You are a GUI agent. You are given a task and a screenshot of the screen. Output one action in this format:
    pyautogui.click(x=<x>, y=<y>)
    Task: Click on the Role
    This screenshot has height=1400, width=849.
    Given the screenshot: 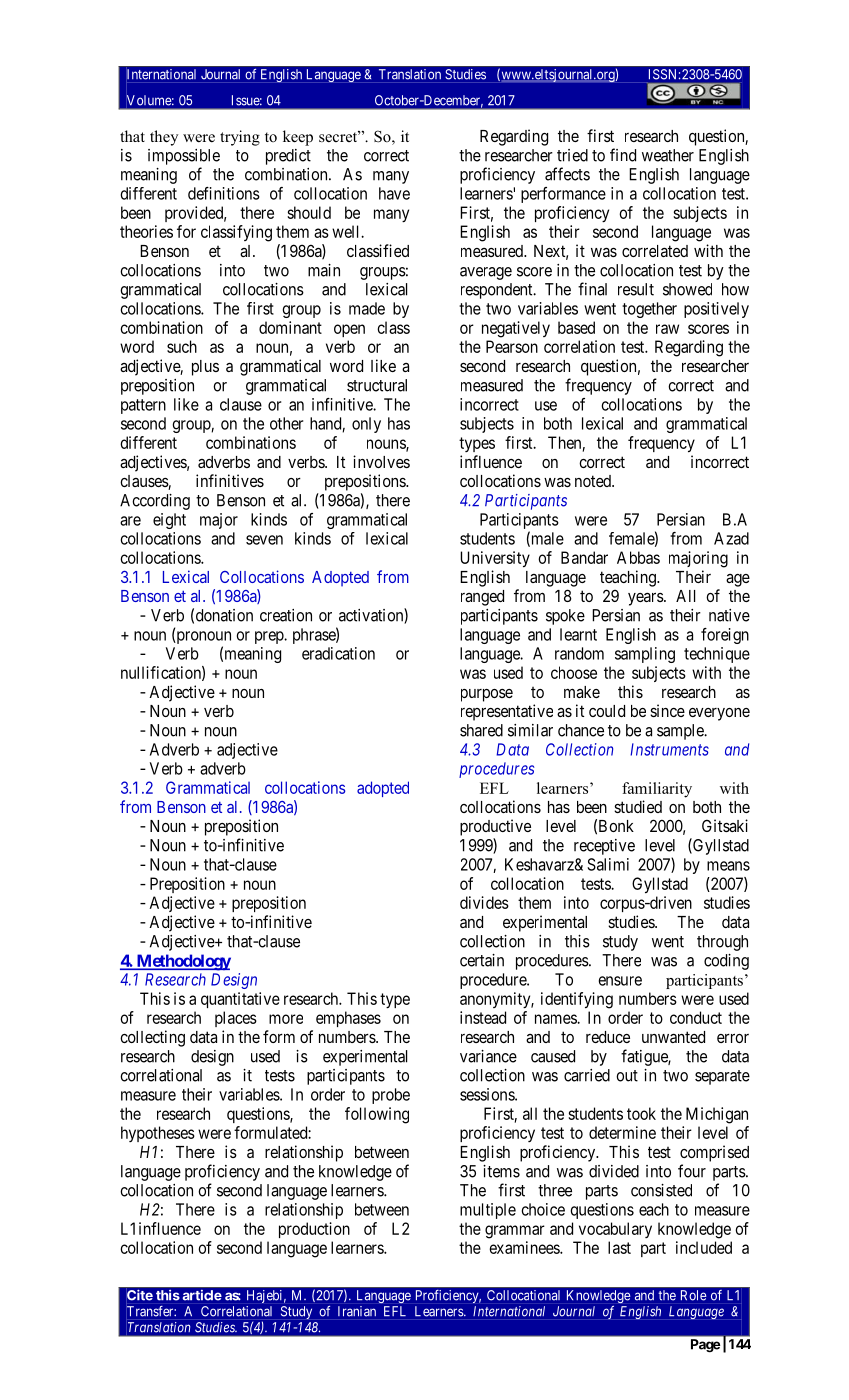 What is the action you would take?
    pyautogui.click(x=693, y=1295)
